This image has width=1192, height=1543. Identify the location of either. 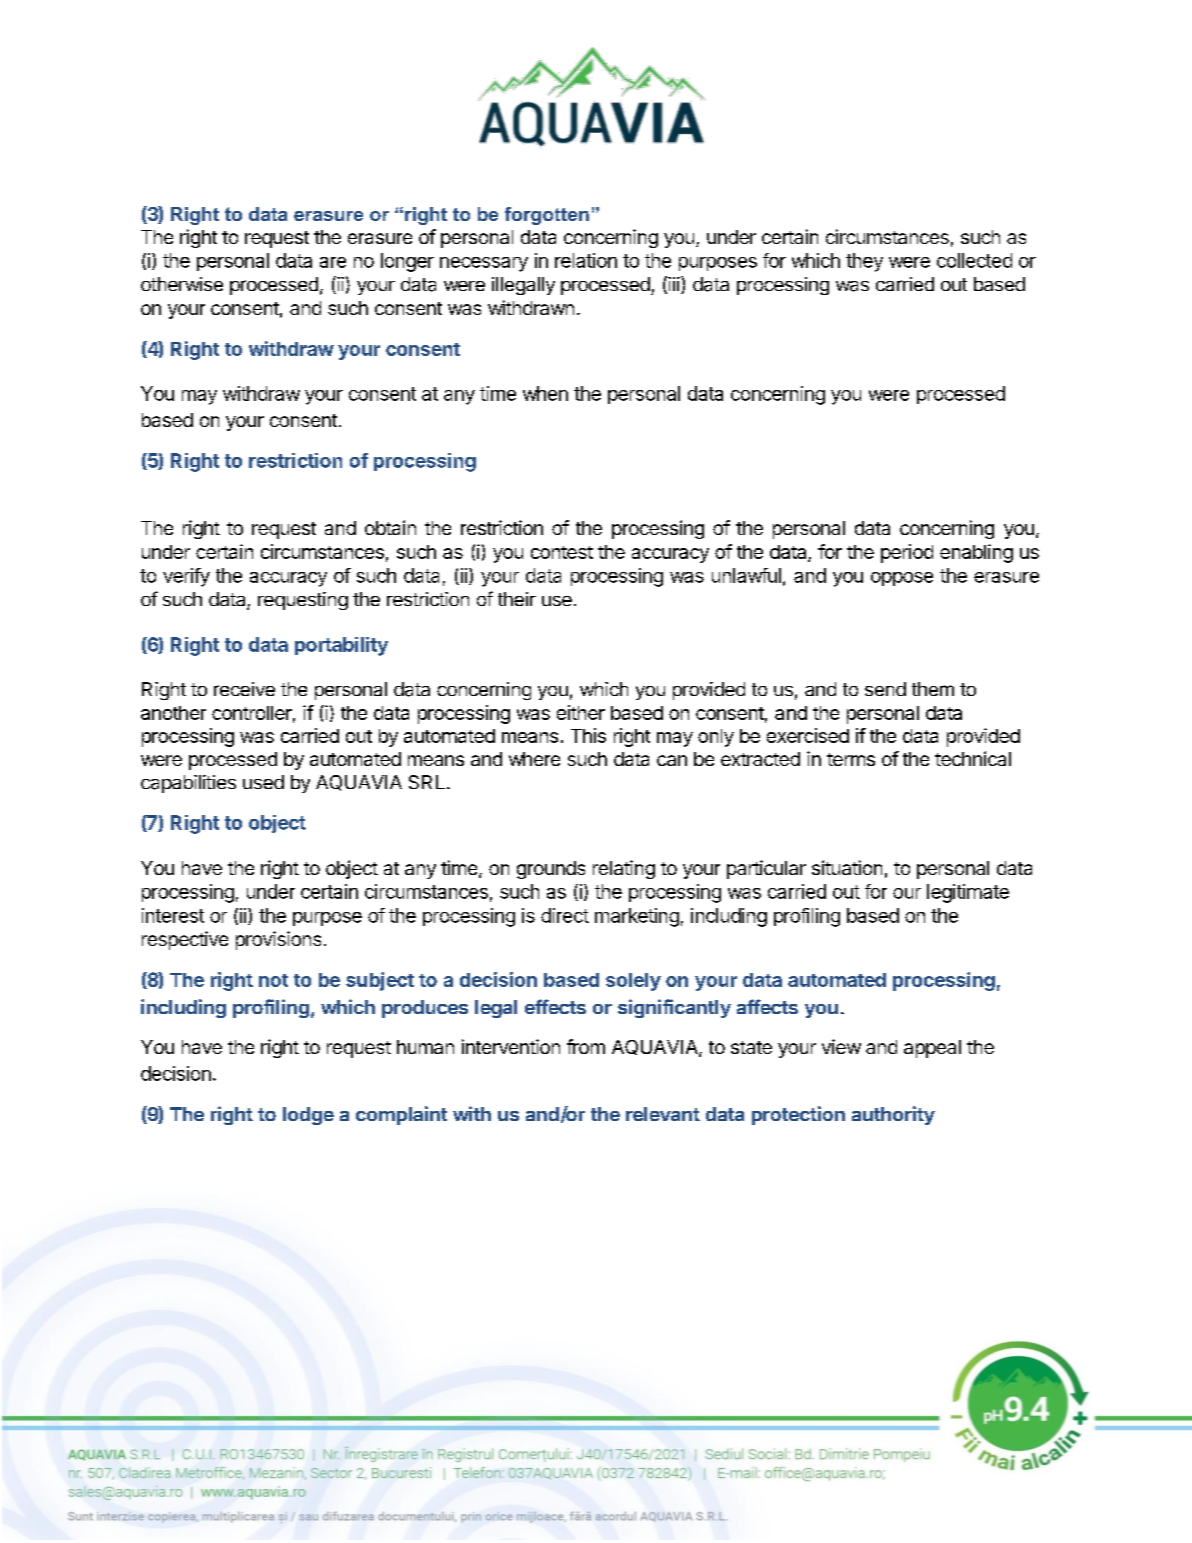
(581, 712).
